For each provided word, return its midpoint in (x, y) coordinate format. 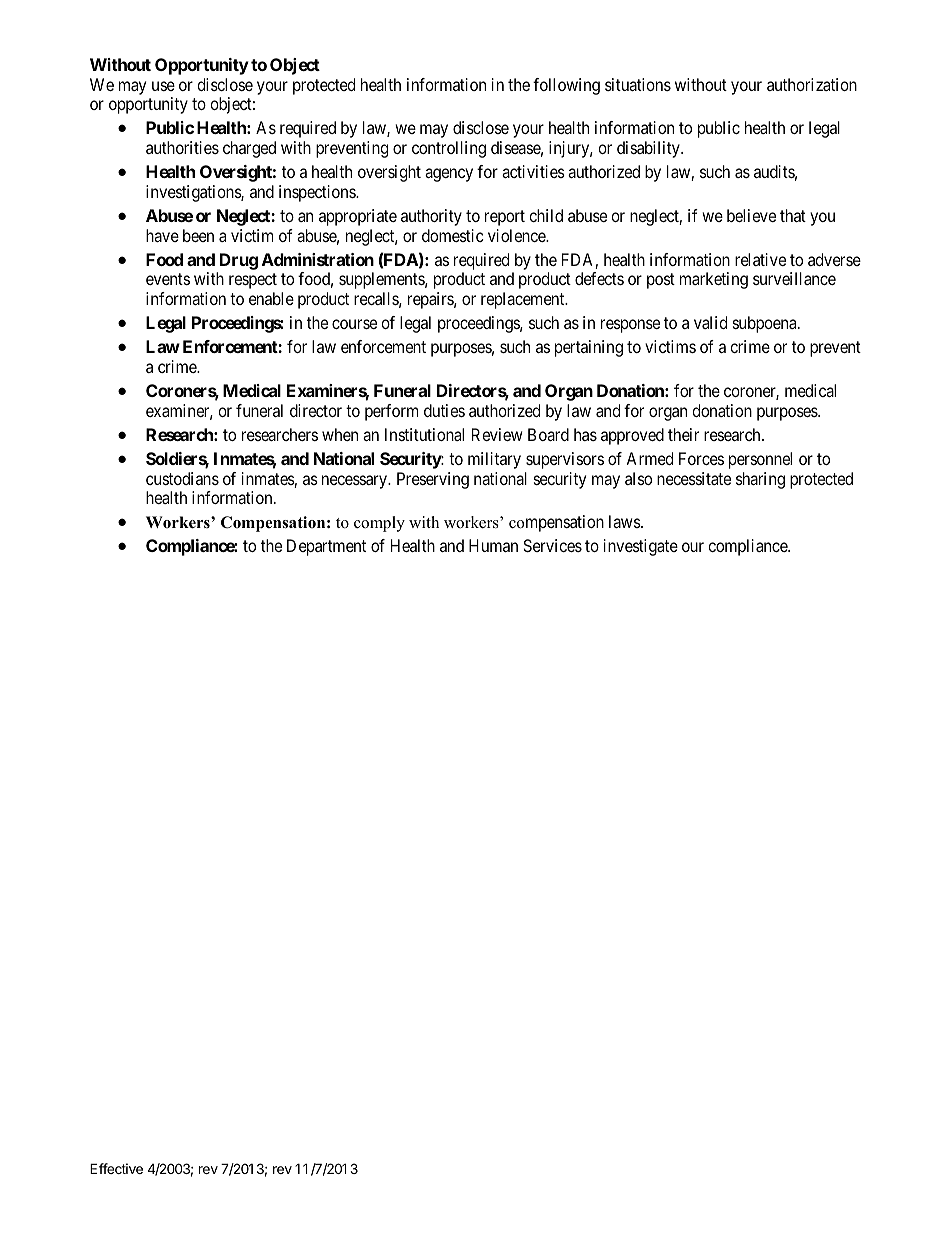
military (494, 460)
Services (552, 545)
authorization (812, 84)
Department (326, 547)
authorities (182, 147)
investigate (641, 547)
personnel (760, 460)
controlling (449, 149)
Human (493, 545)
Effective (116, 1168)
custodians (182, 478)
